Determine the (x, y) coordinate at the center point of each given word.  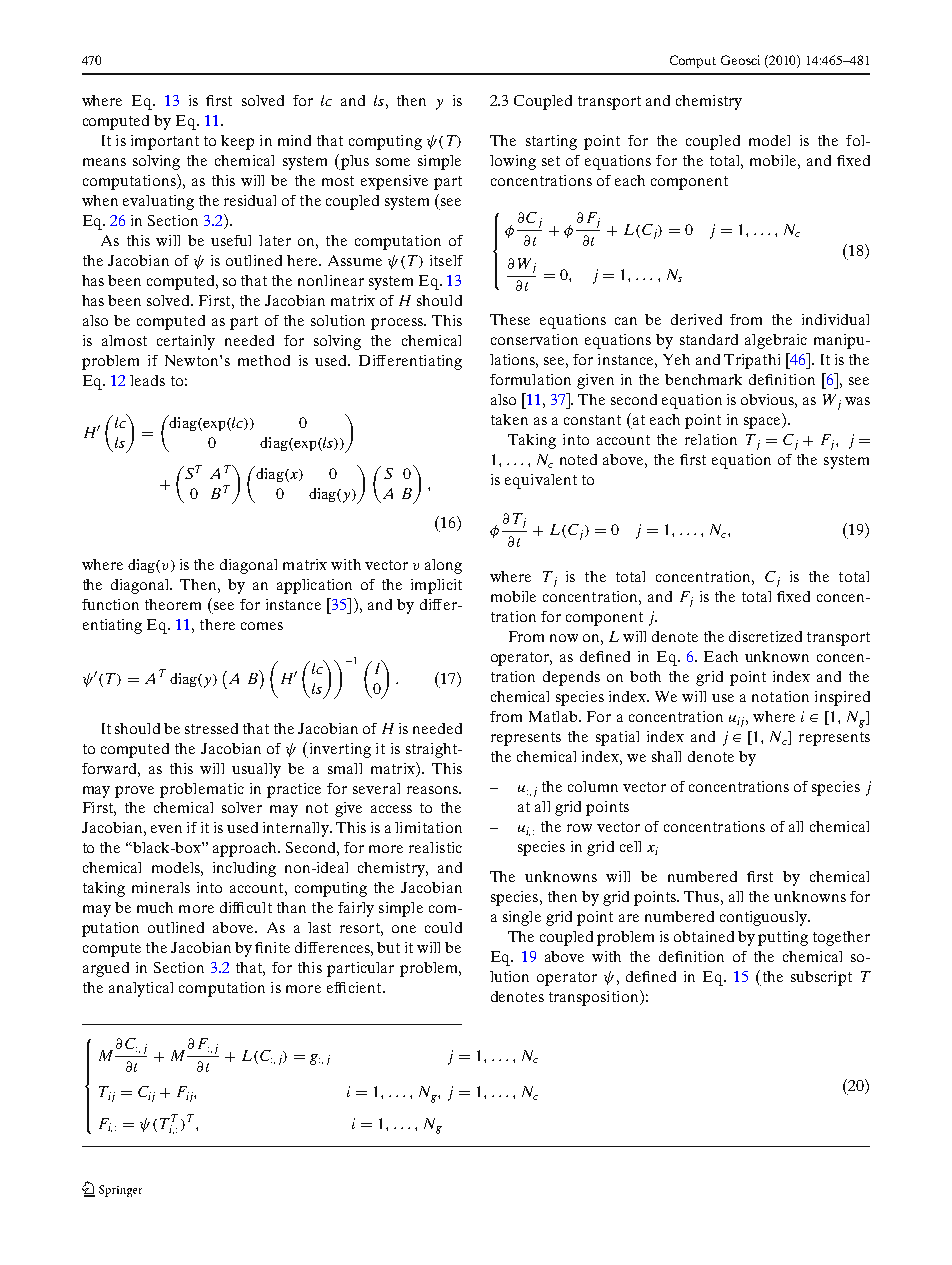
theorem (173, 604)
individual (835, 319)
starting (551, 142)
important (165, 142)
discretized (765, 636)
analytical (141, 989)
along (443, 566)
